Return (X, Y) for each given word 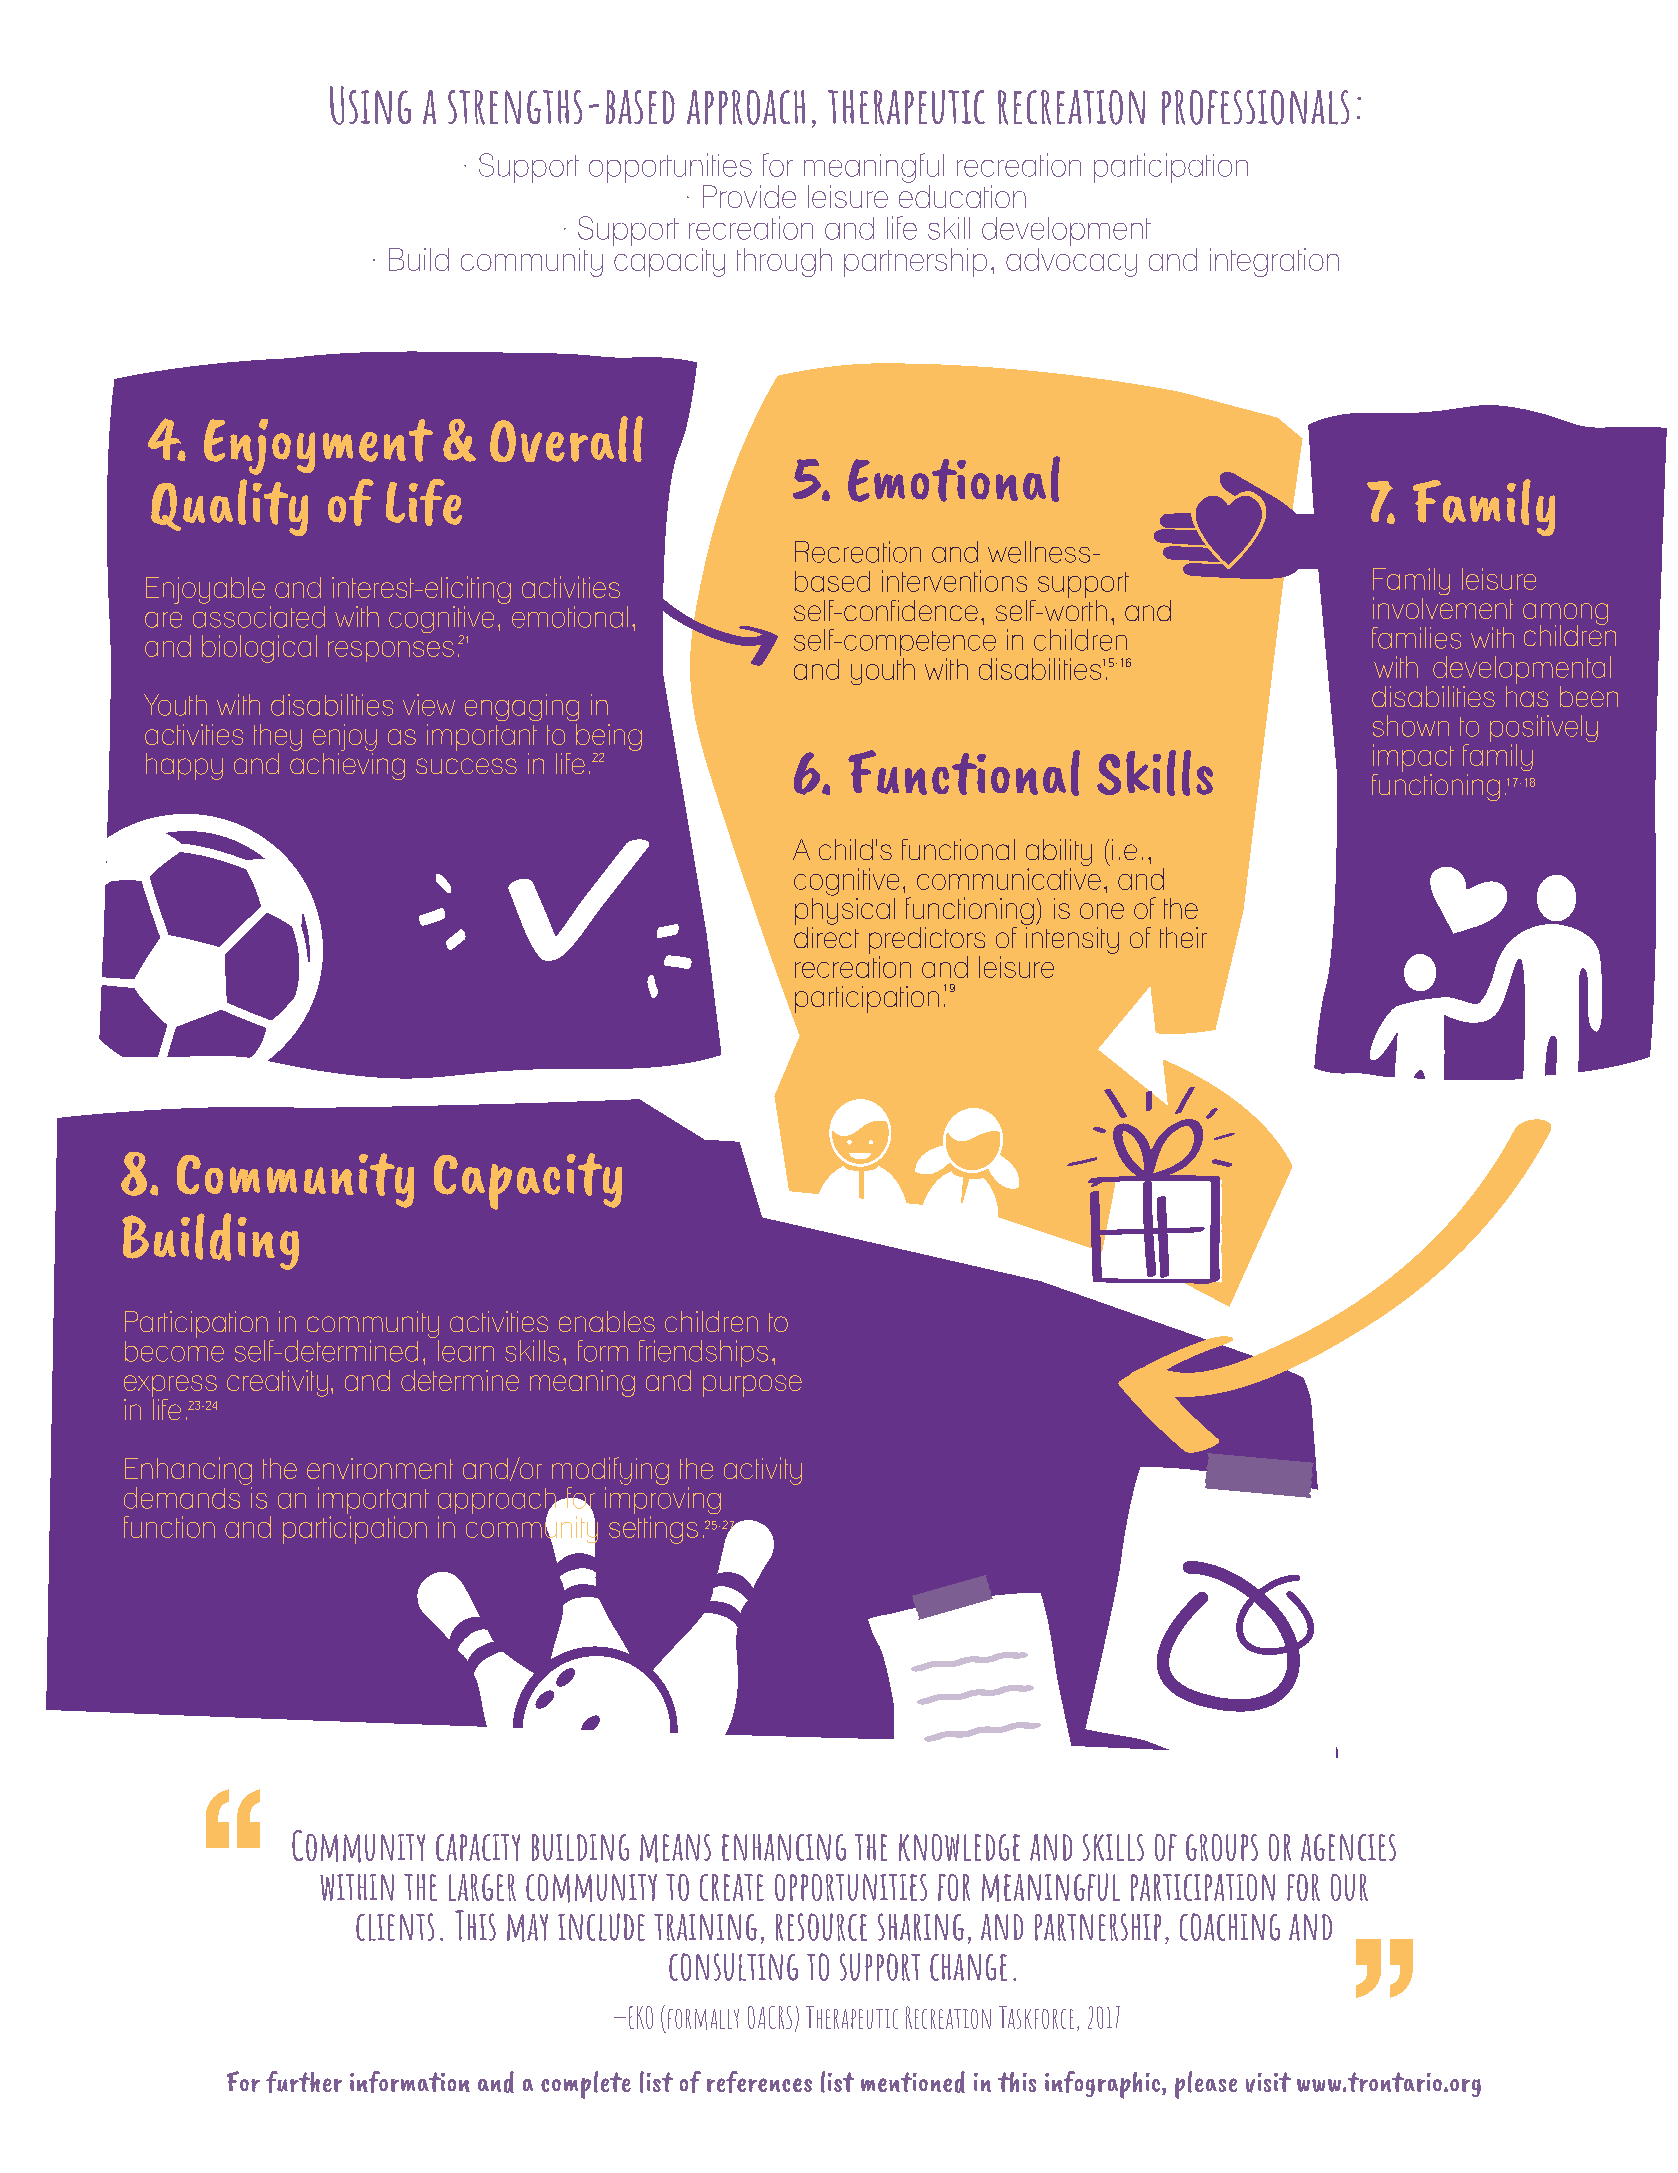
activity (763, 1471)
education (962, 195)
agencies (1348, 1847)
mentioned (913, 2082)
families (1416, 638)
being (609, 737)
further (304, 2082)
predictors (927, 942)
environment (380, 1468)
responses (391, 651)
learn (464, 1349)
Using (370, 105)
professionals (1255, 107)
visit (1268, 2082)
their (1183, 937)
